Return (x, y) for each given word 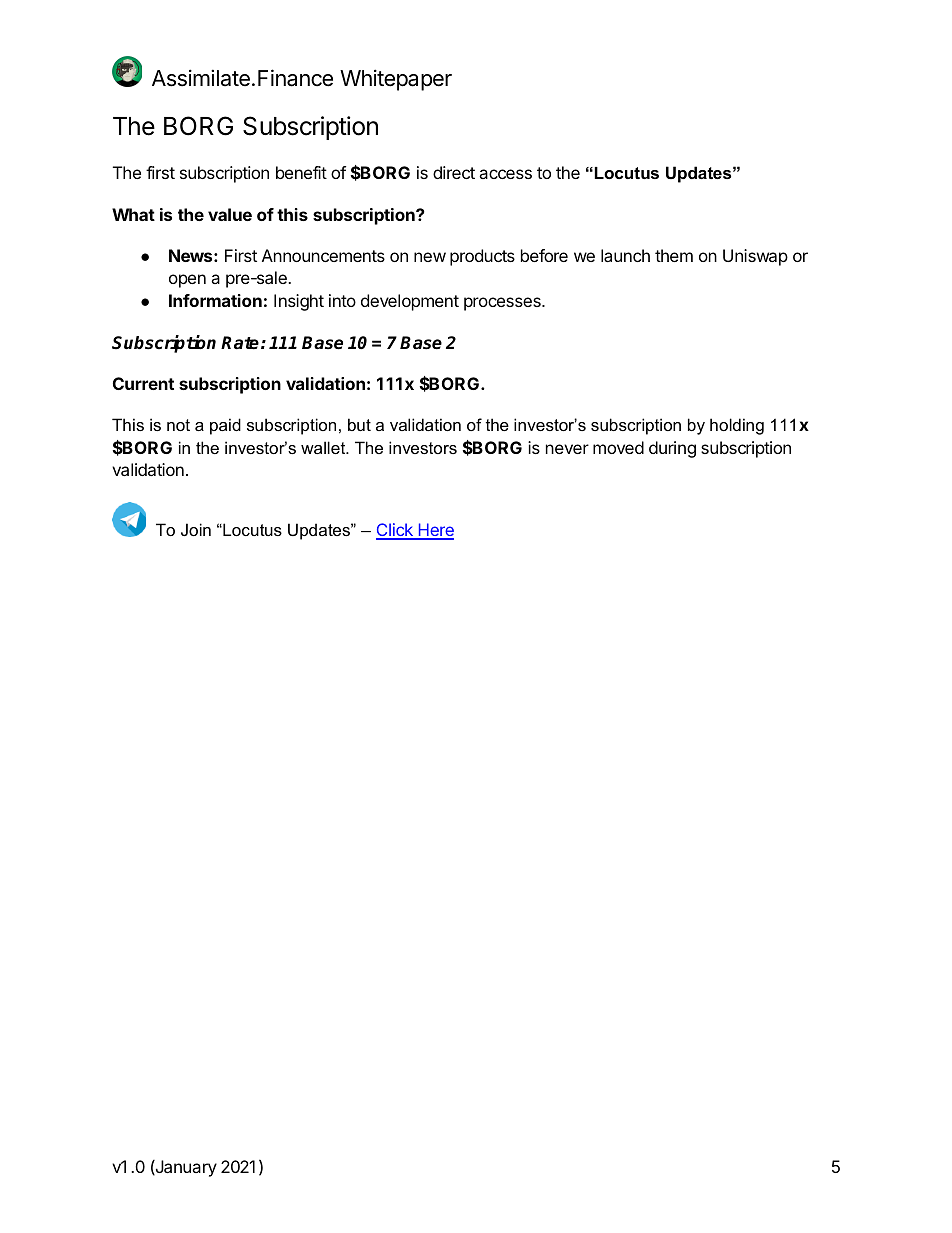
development (410, 302)
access (505, 174)
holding (737, 426)
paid (225, 426)
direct (454, 172)
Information (215, 300)
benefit (301, 172)
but (359, 424)
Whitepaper (396, 80)
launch (625, 255)
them (674, 255)
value (230, 214)
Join (196, 529)
